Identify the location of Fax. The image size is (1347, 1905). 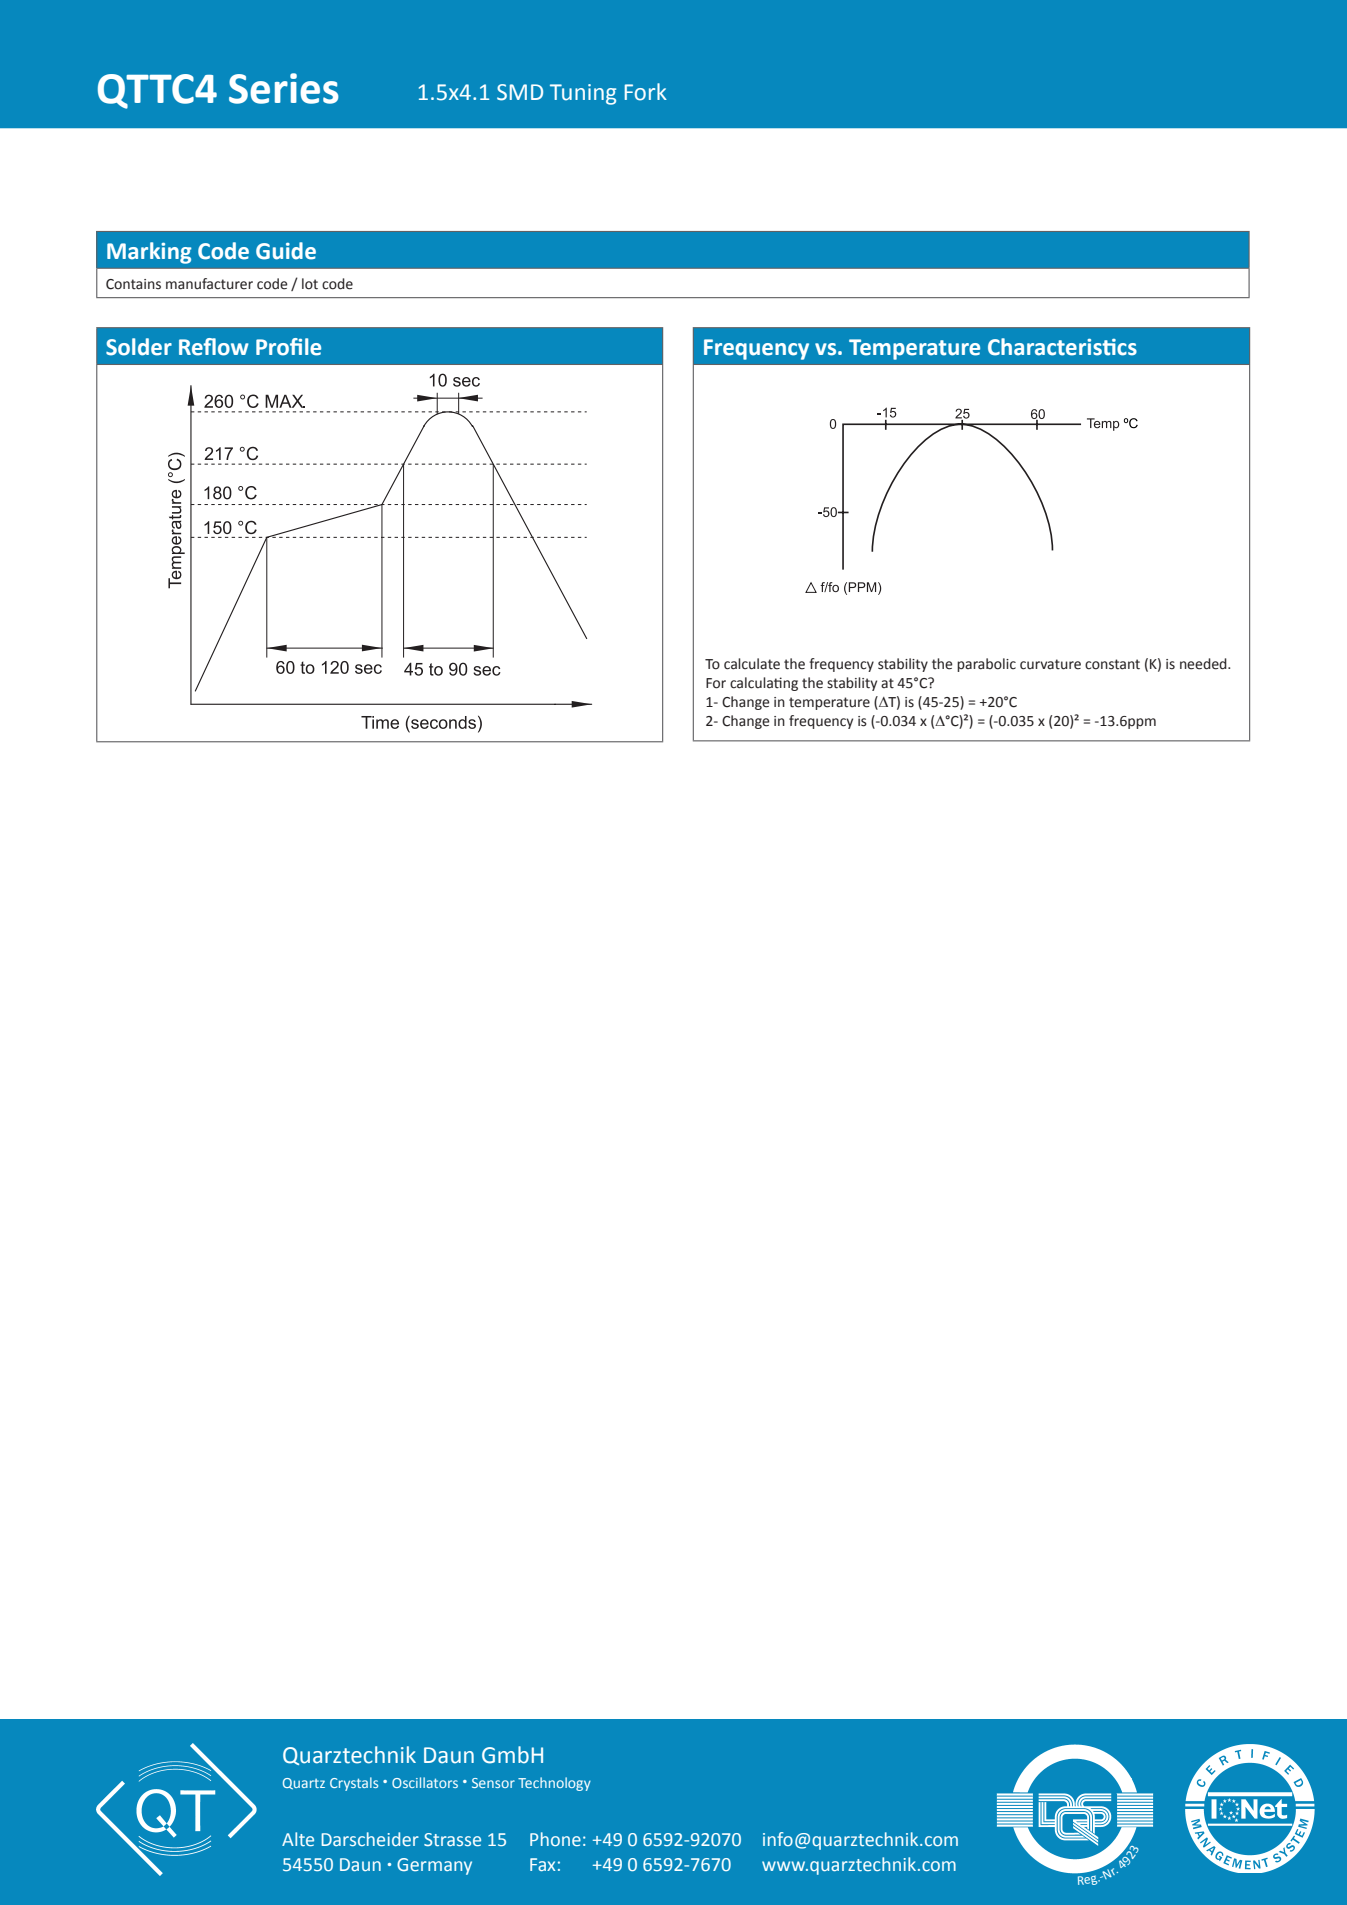
(542, 1864).
